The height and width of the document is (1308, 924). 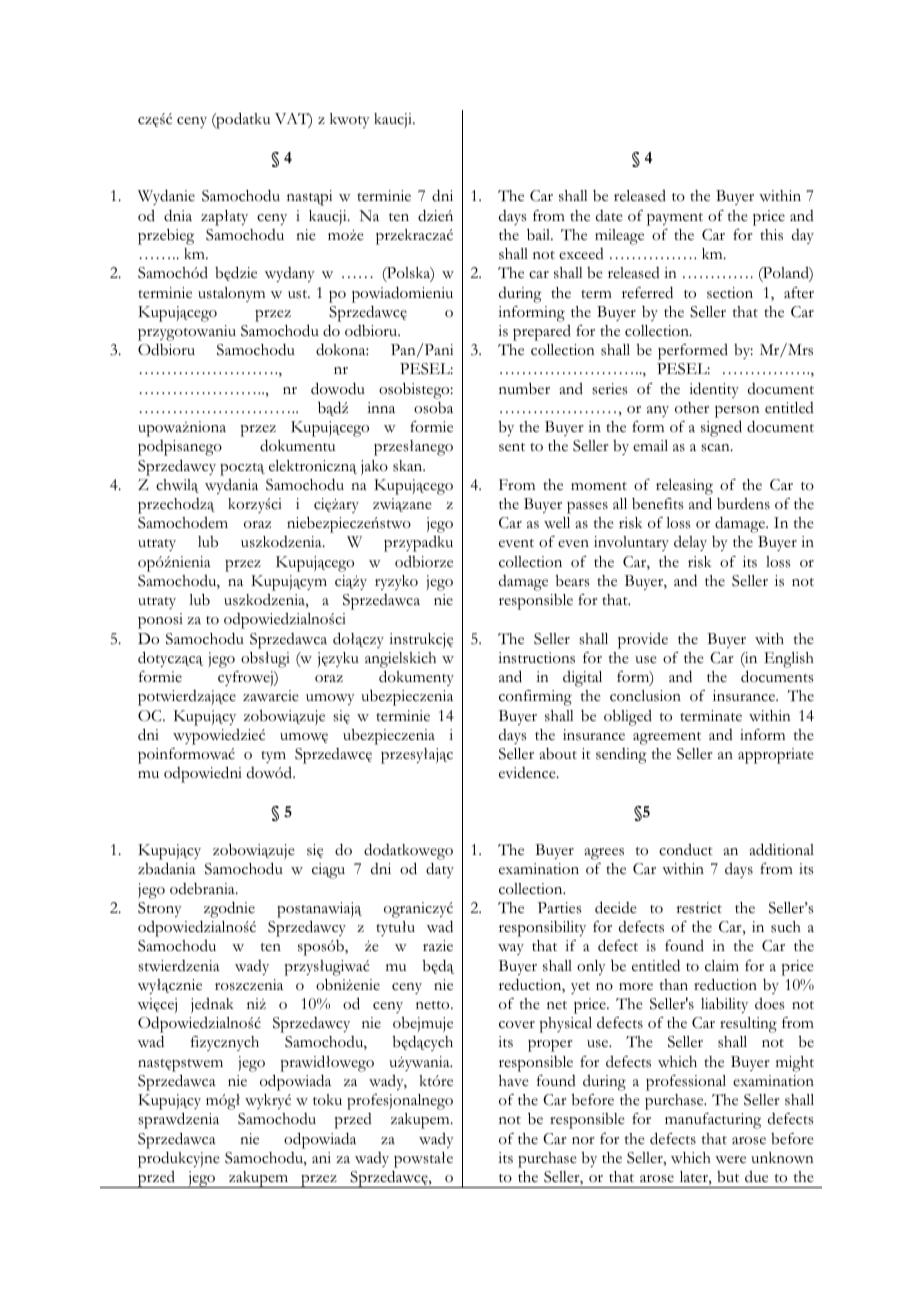 What do you see at coordinates (781, 849) in the document?
I see `additional` at bounding box center [781, 849].
